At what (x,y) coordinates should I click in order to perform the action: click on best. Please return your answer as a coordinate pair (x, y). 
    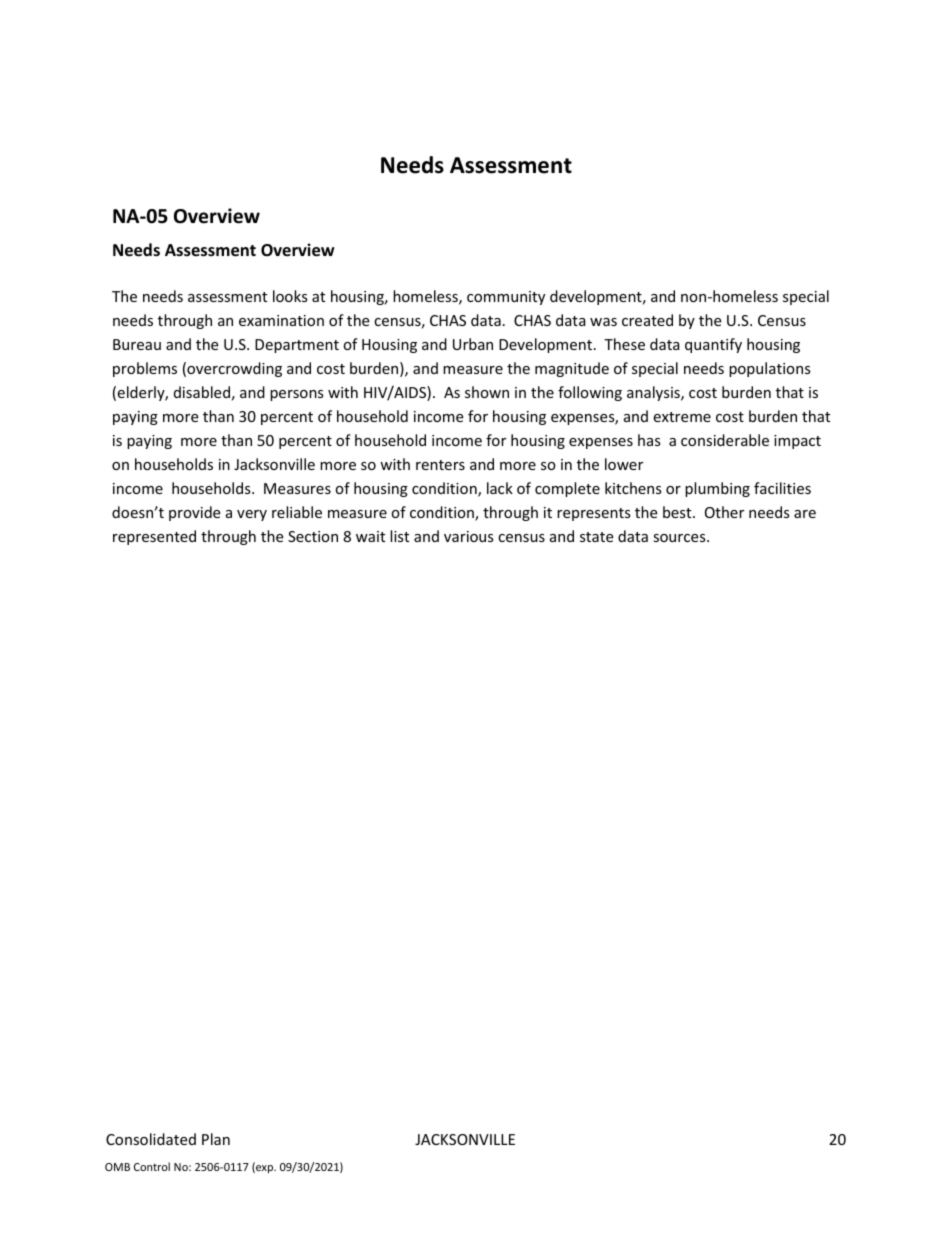
    Looking at the image, I should click on (678, 512).
